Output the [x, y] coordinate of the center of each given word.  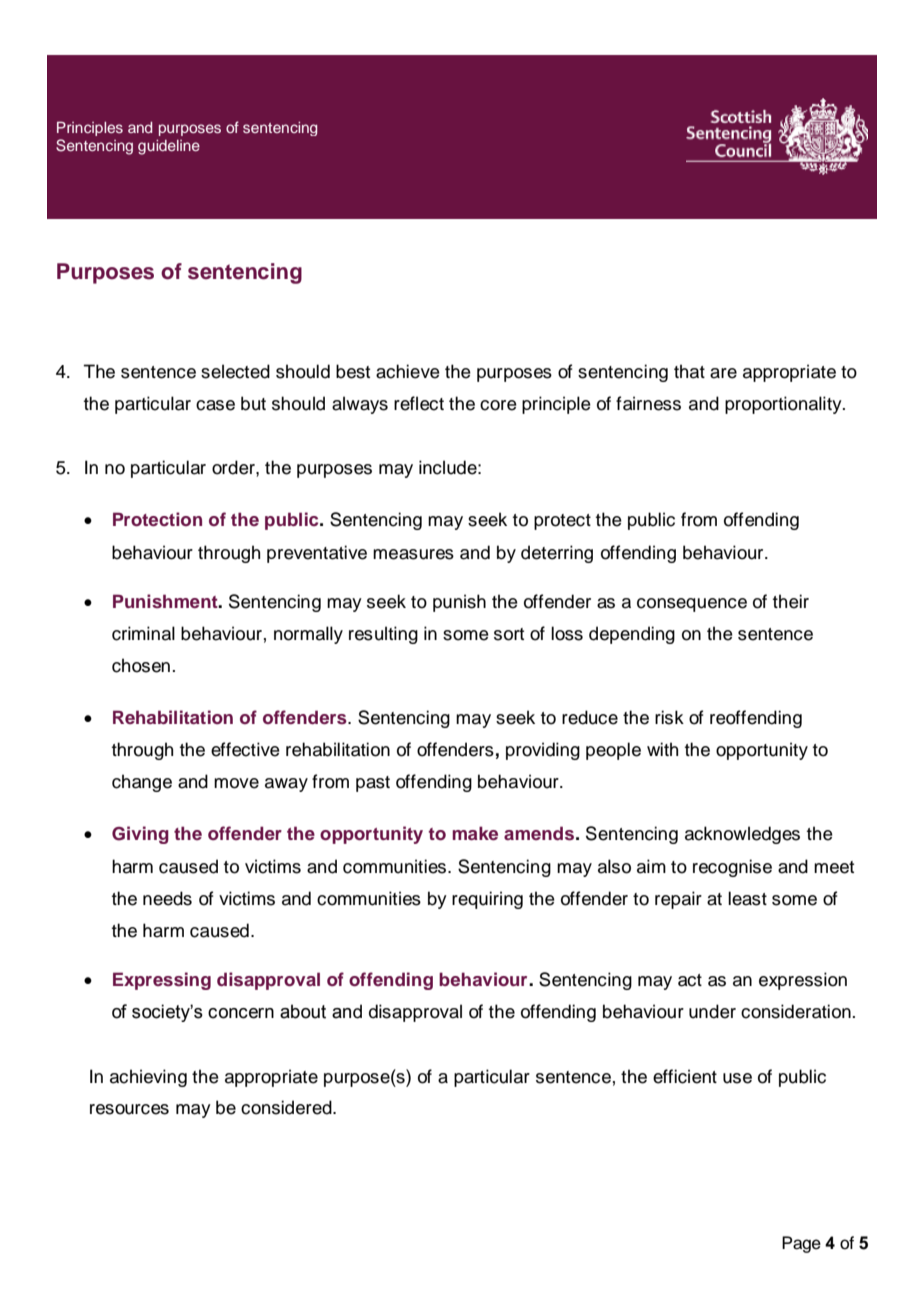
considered [287, 1107]
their [791, 601]
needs [167, 898]
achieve [408, 371]
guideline [169, 147]
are [723, 373]
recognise [732, 868]
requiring [487, 900]
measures [413, 554]
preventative [317, 554]
